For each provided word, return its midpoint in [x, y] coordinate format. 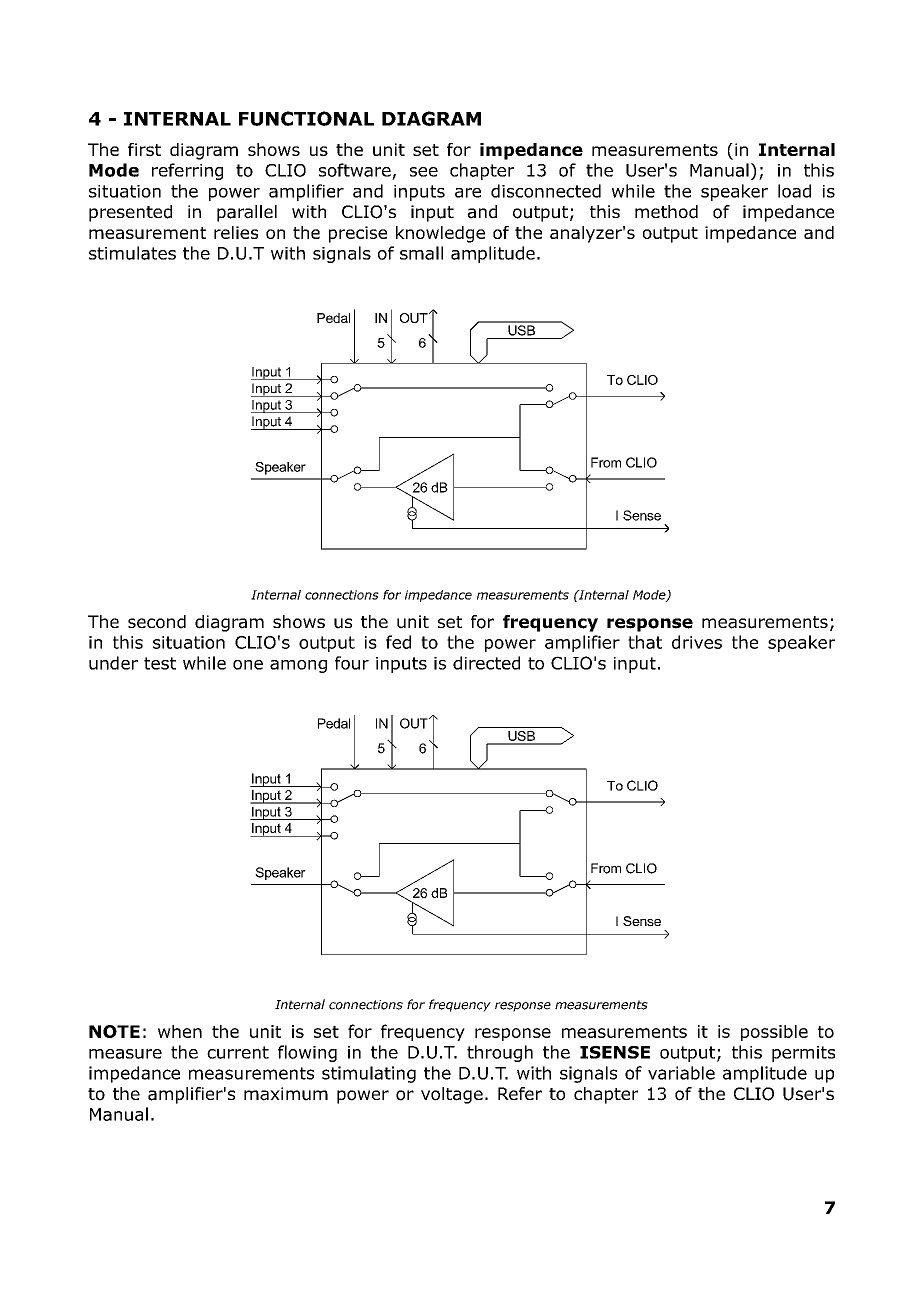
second [157, 622]
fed [398, 642]
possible [774, 1033]
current [238, 1052]
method [666, 212]
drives [697, 642]
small [421, 253]
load [794, 191]
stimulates [132, 253]
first [144, 149]
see [424, 172]
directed [486, 663]
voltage [452, 1095]
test [160, 663]
